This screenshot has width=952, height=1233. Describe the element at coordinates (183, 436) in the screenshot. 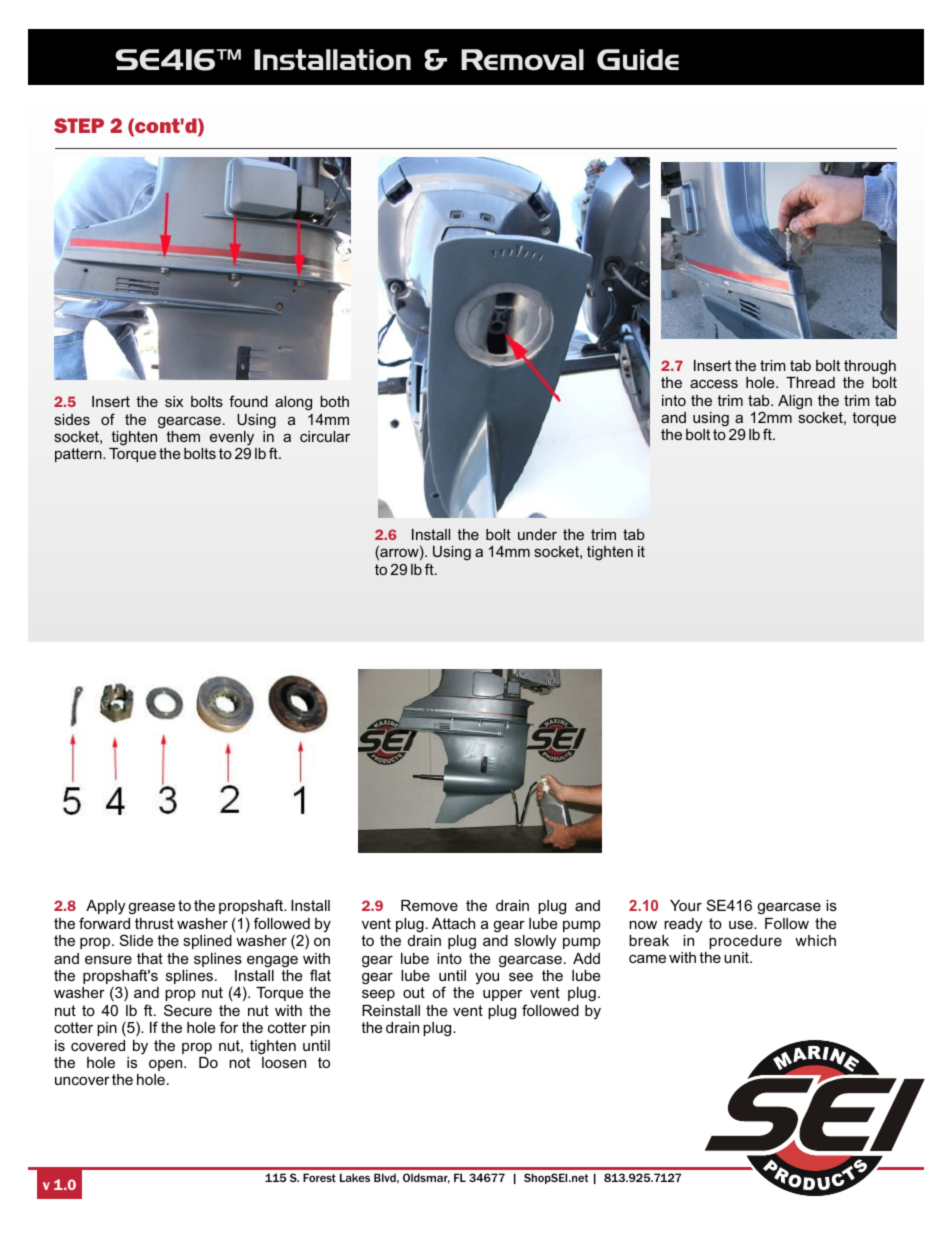

I see `them` at that location.
